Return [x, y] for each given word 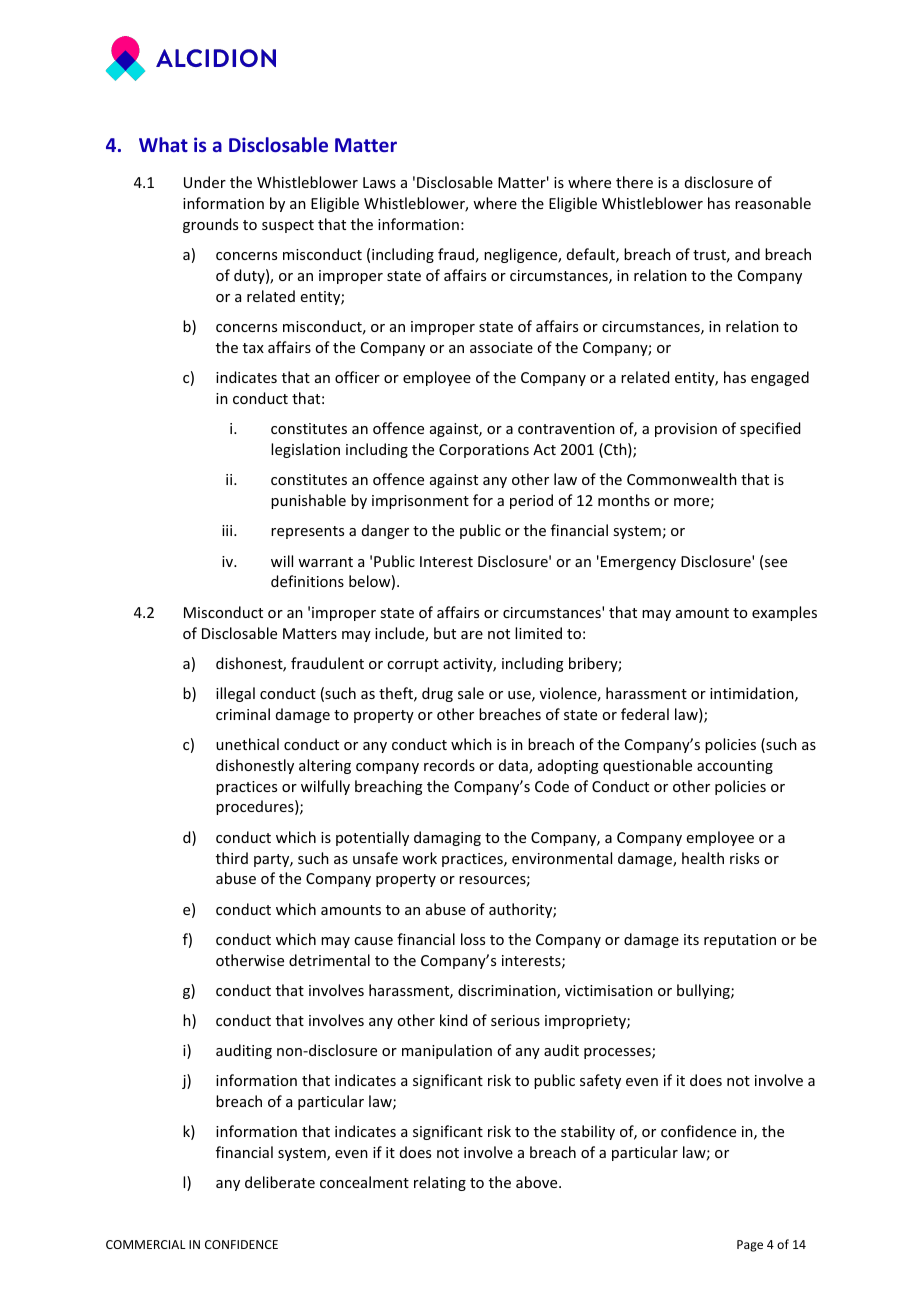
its [691, 939]
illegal [235, 694]
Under [205, 182]
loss [473, 939]
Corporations [484, 451]
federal [645, 714]
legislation [305, 450]
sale [471, 693]
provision [686, 430]
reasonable [773, 203]
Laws [379, 182]
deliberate [280, 1182]
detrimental [329, 960]
